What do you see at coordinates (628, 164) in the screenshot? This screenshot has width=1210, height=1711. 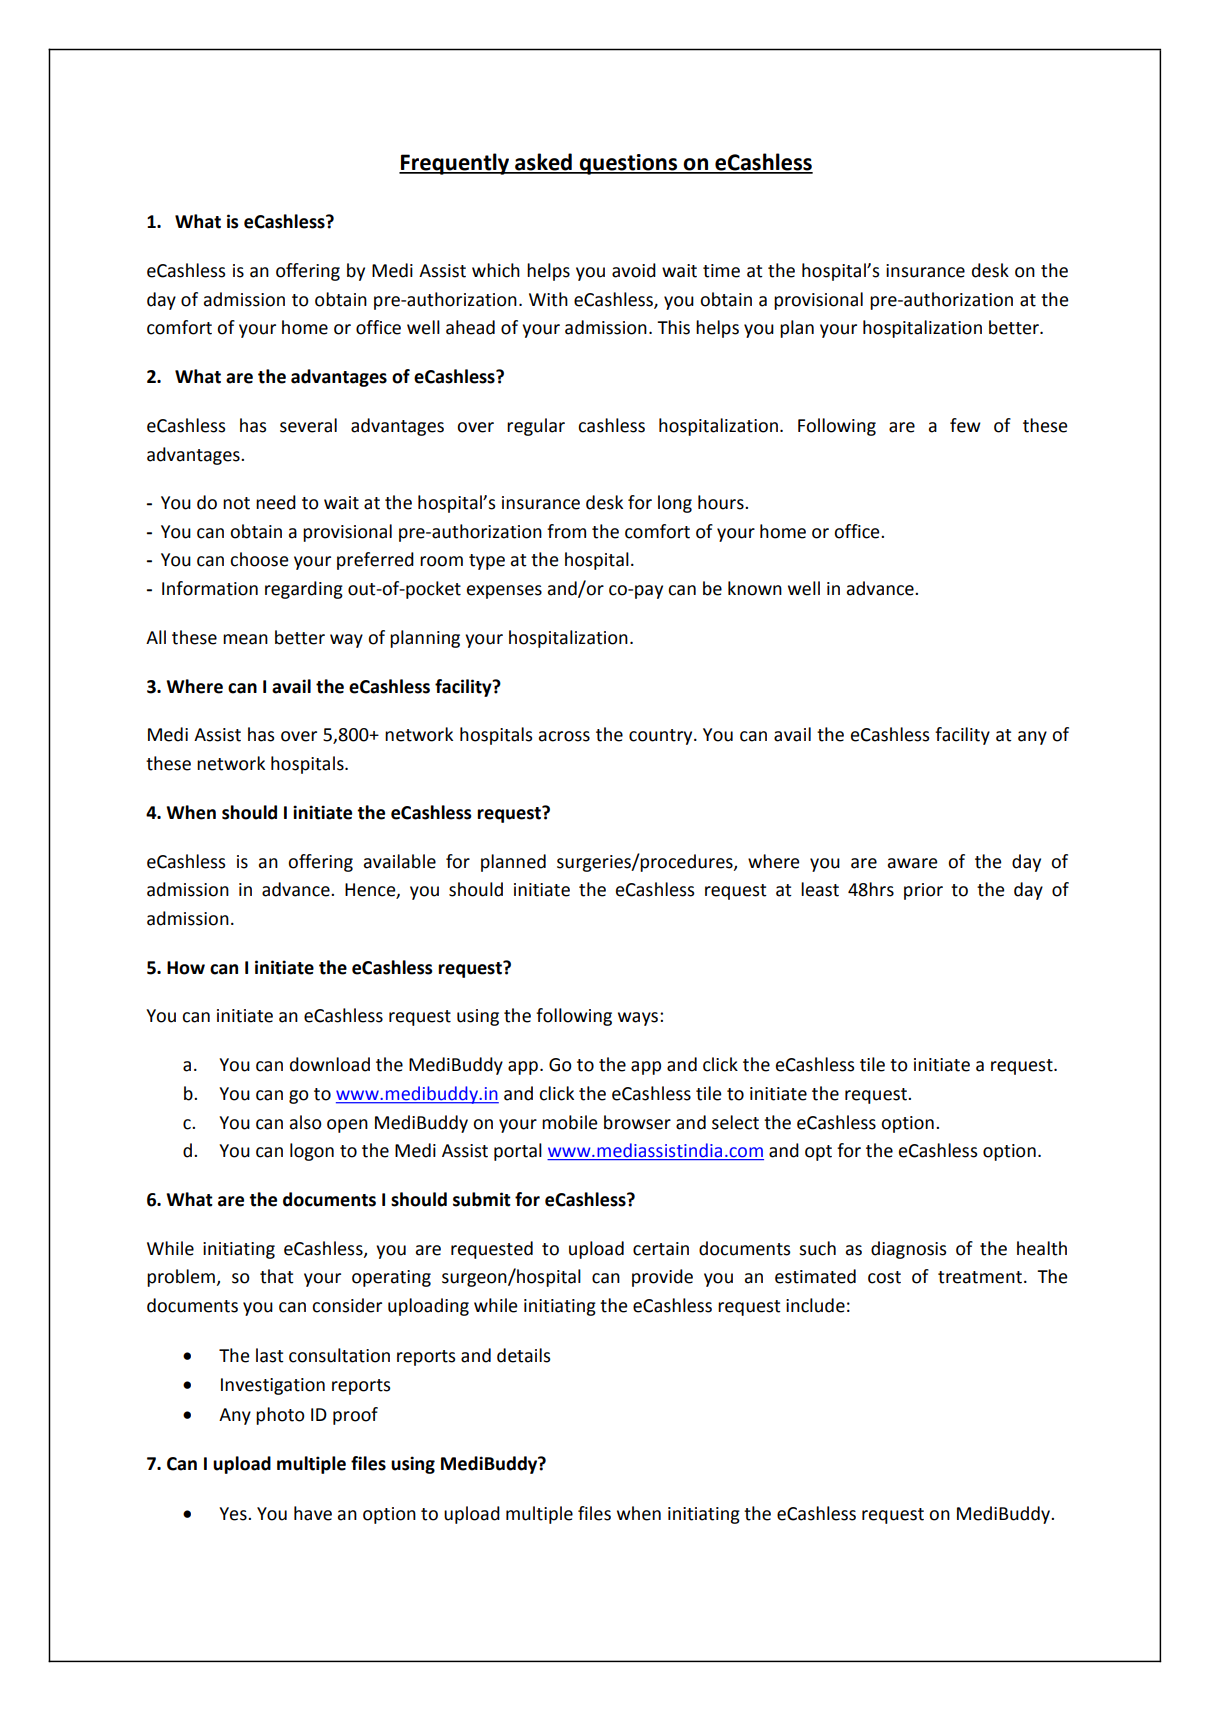 I see `questions` at bounding box center [628, 164].
